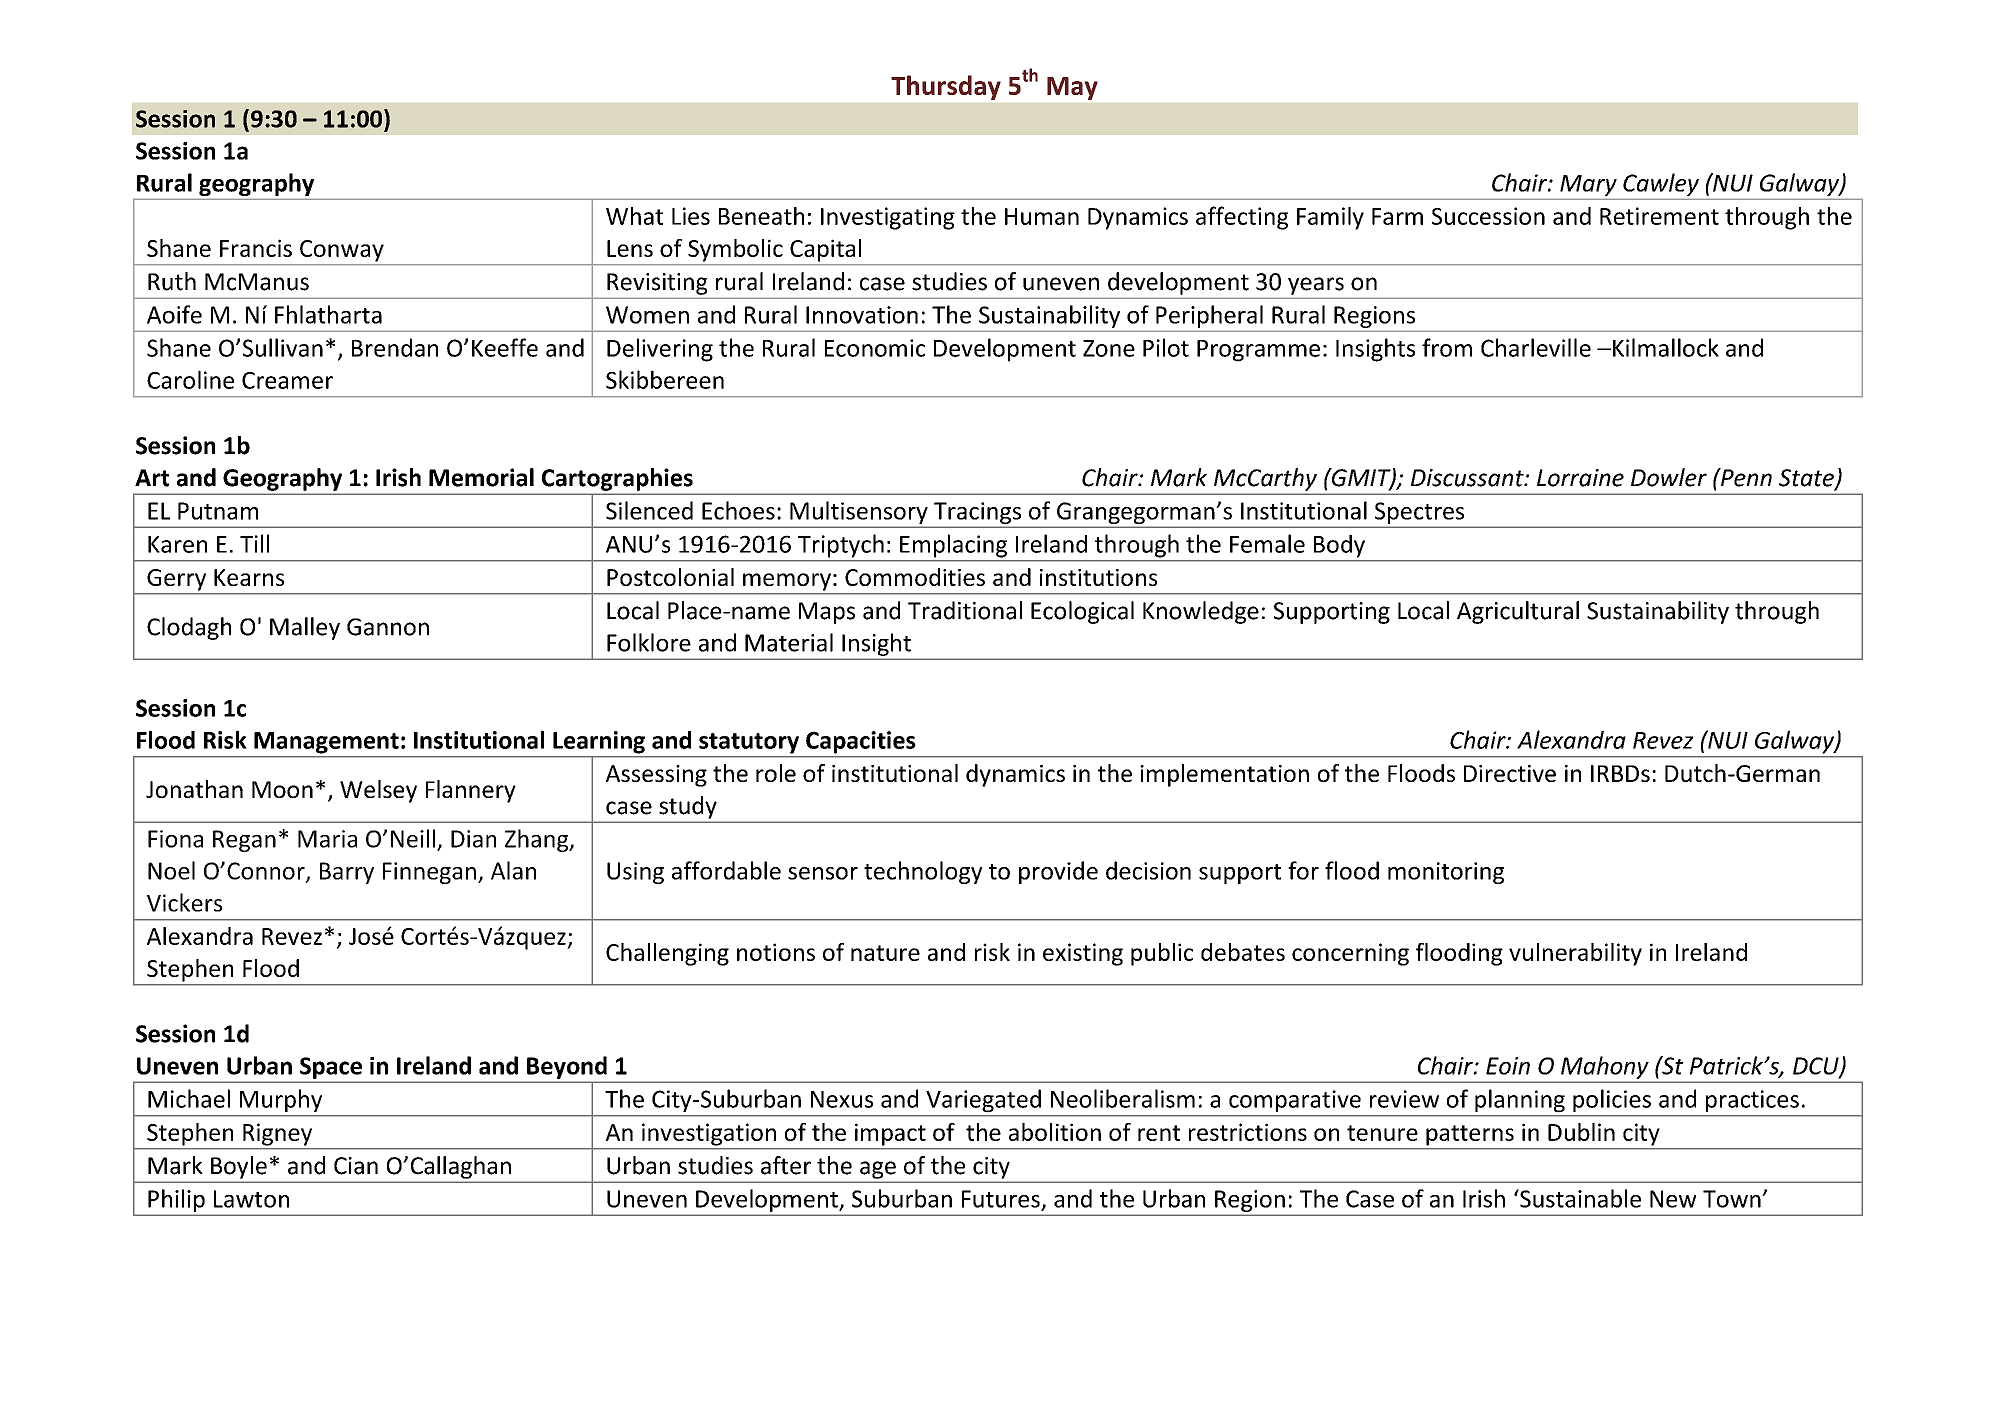 The height and width of the screenshot is (1422, 2011). Describe the element at coordinates (1510, 773) in the screenshot. I see `Directive` at that location.
